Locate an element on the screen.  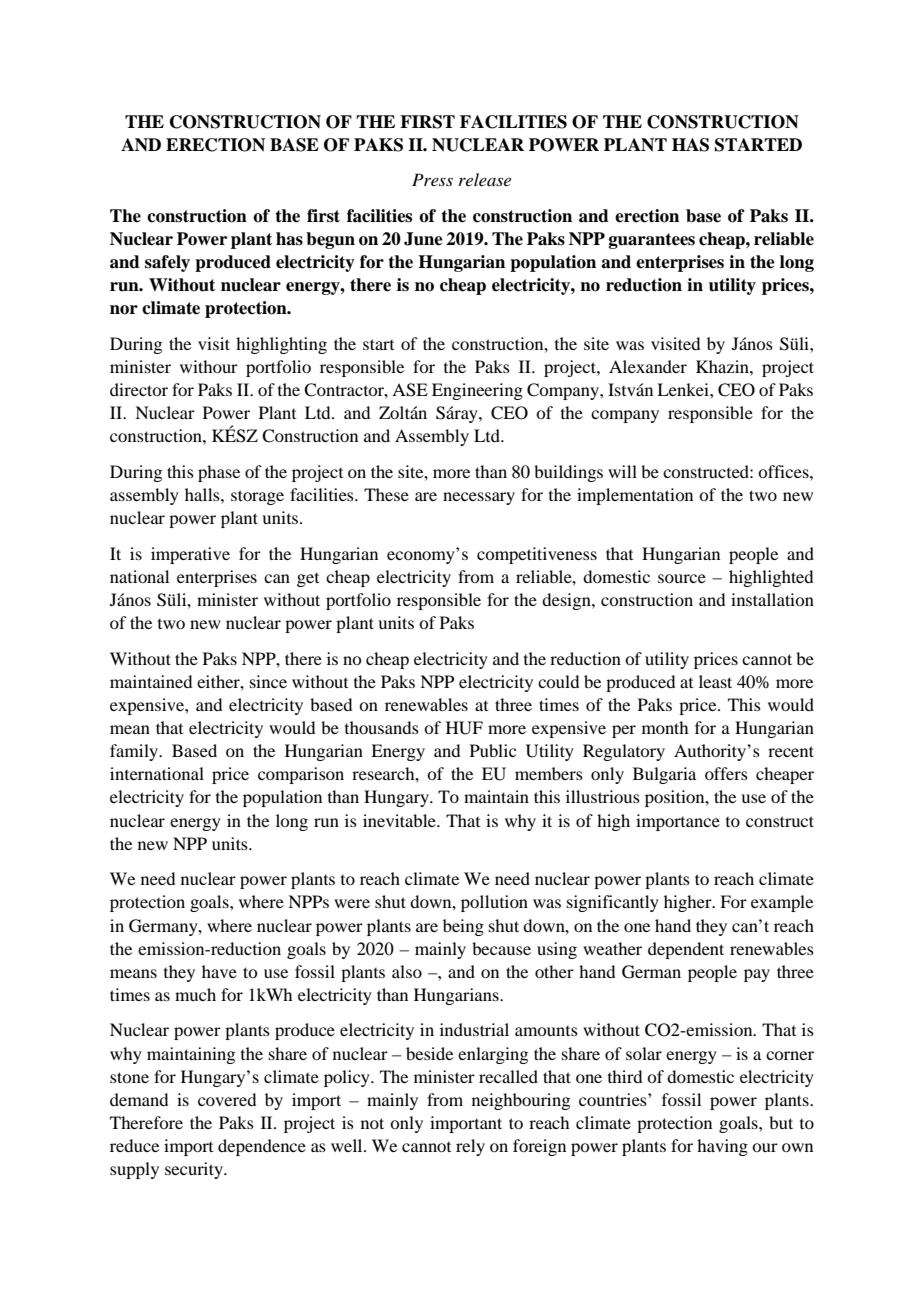
being is located at coordinates (463, 927).
